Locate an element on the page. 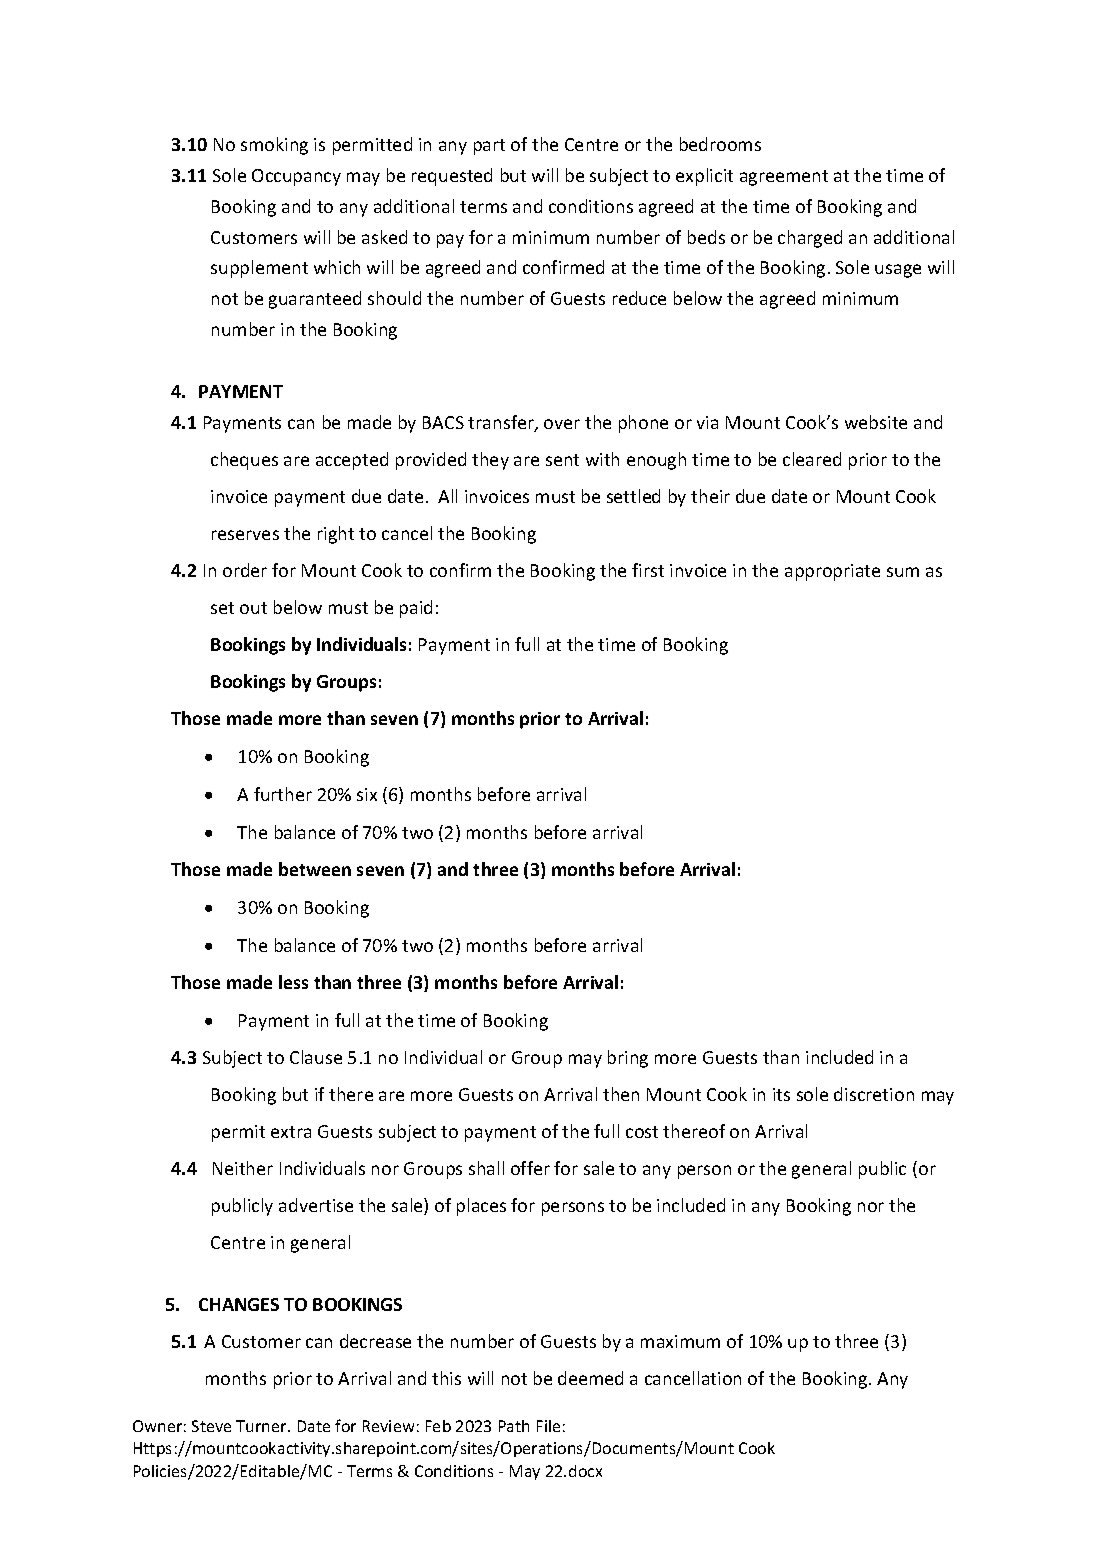  out is located at coordinates (253, 608).
